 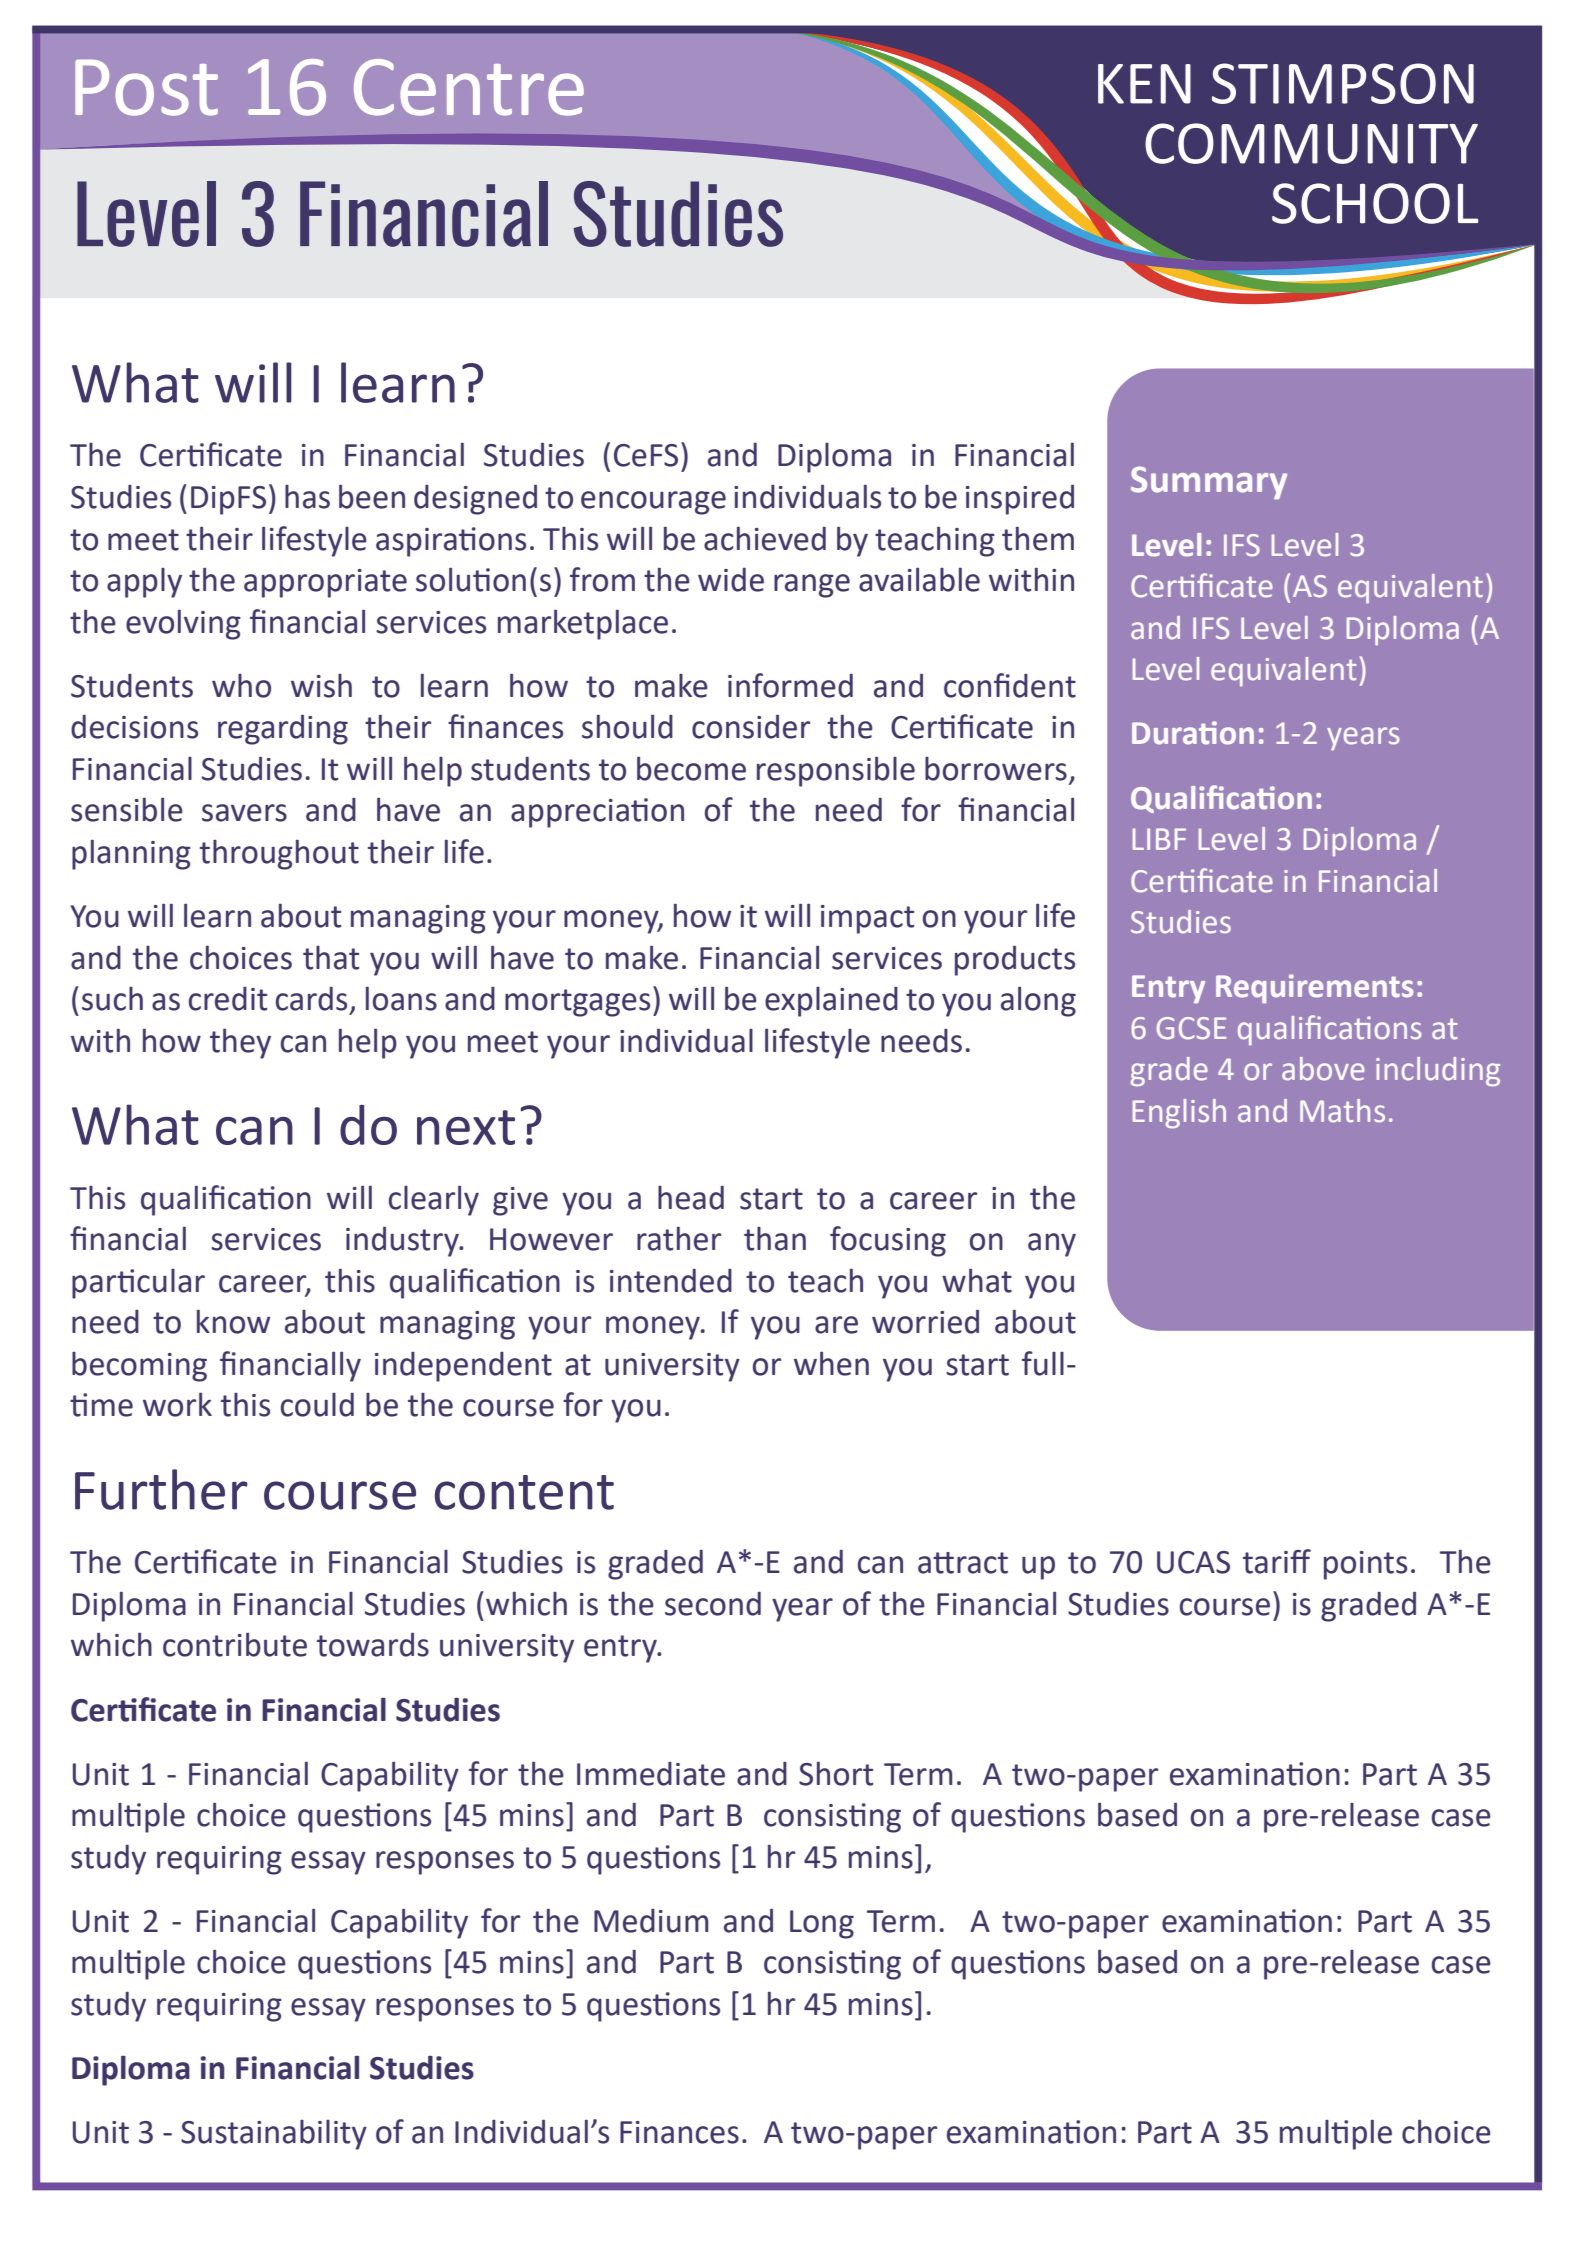 What do you see at coordinates (240, 1044) in the image?
I see `they` at bounding box center [240, 1044].
